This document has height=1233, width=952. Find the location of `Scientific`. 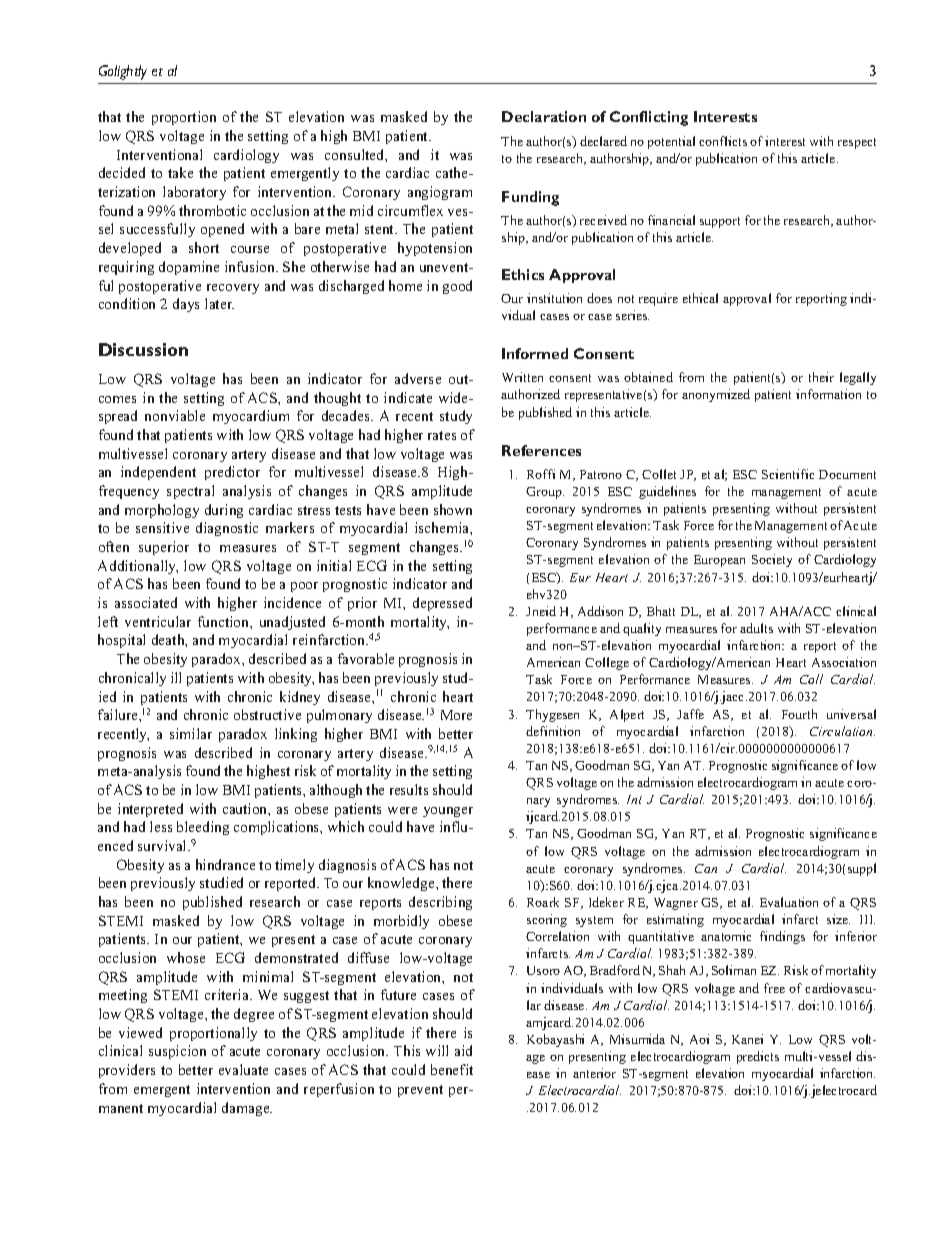

Scientific is located at coordinates (788, 474).
